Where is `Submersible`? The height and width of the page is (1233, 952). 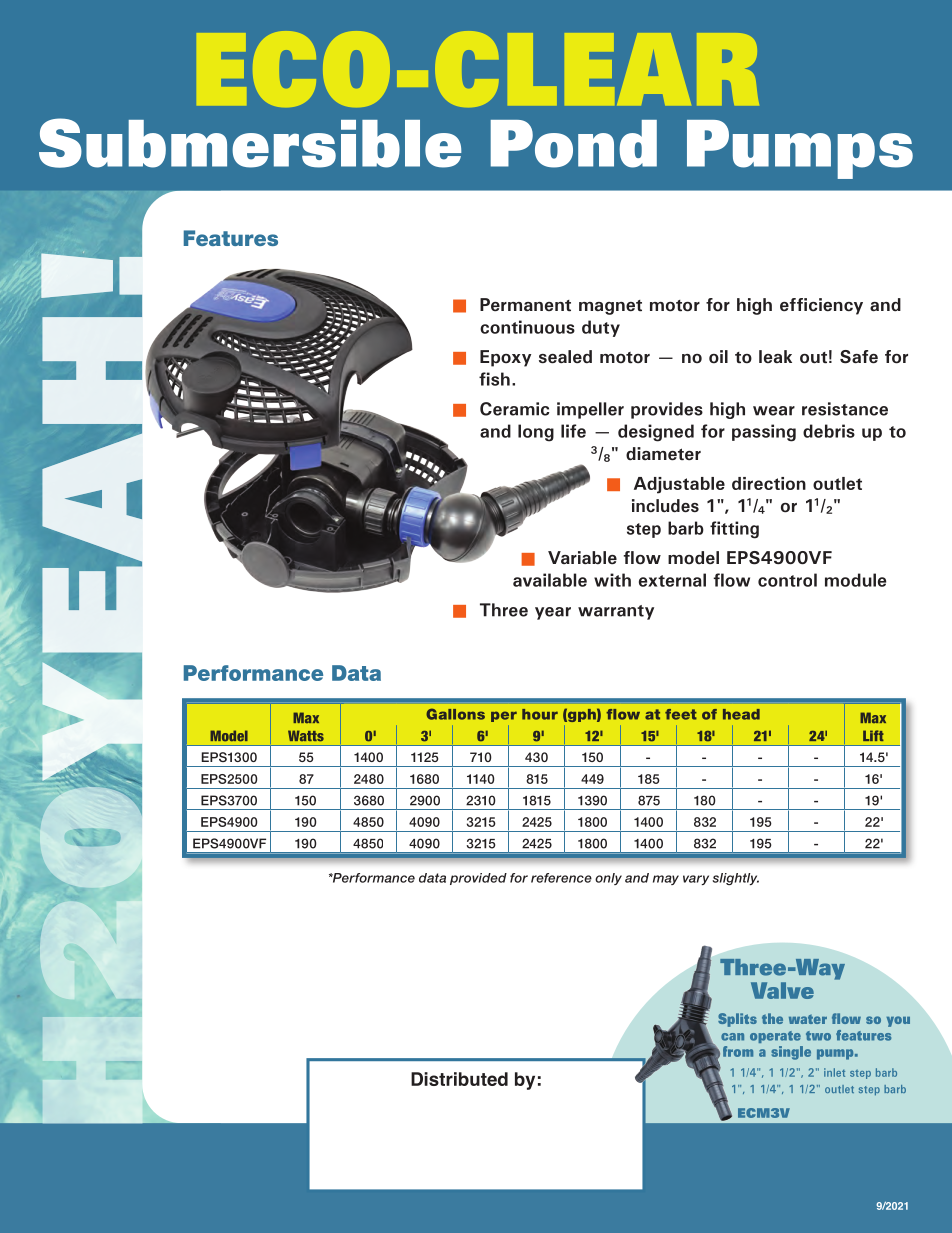
Submersible is located at coordinates (250, 143).
